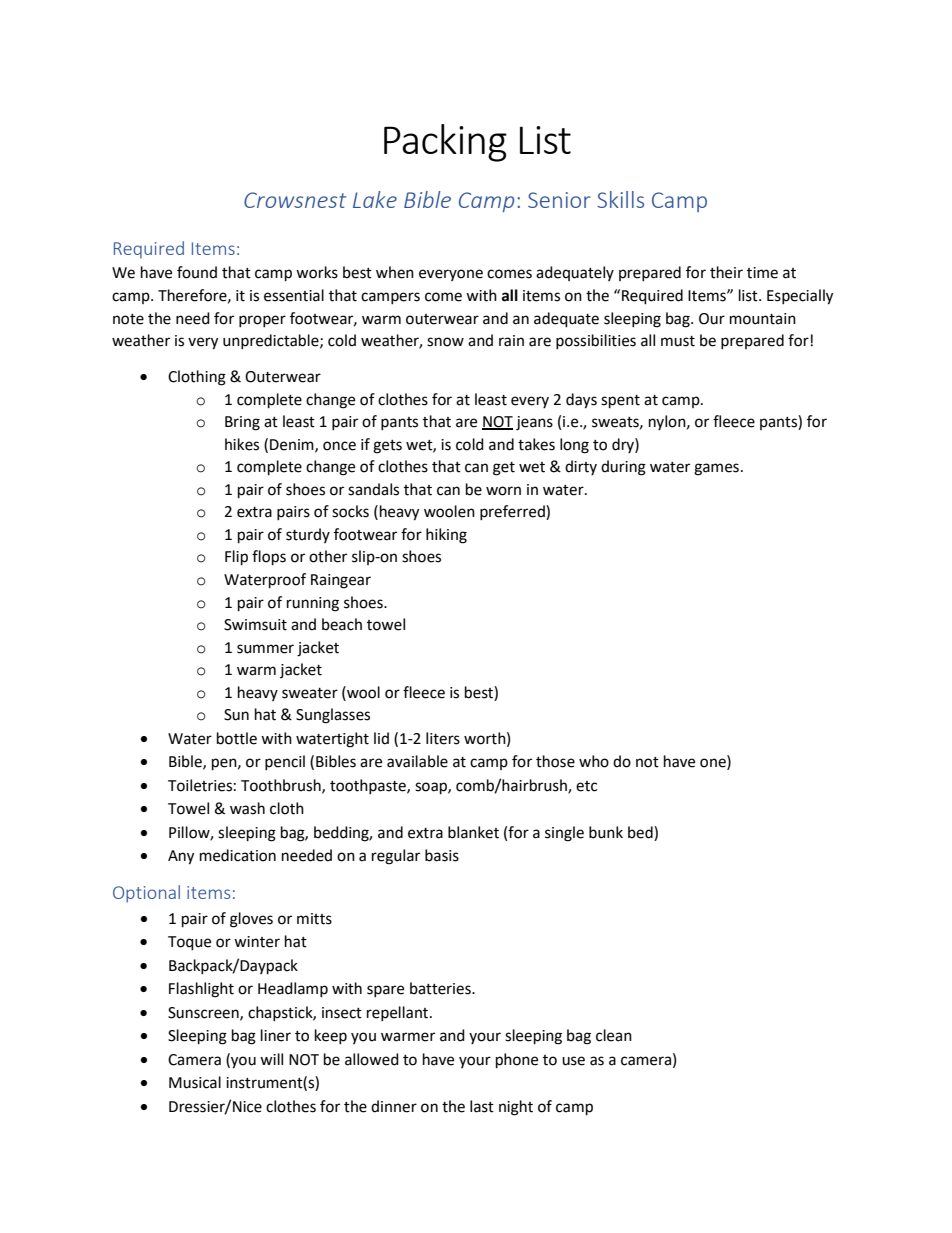  I want to click on clean, so click(614, 1035).
